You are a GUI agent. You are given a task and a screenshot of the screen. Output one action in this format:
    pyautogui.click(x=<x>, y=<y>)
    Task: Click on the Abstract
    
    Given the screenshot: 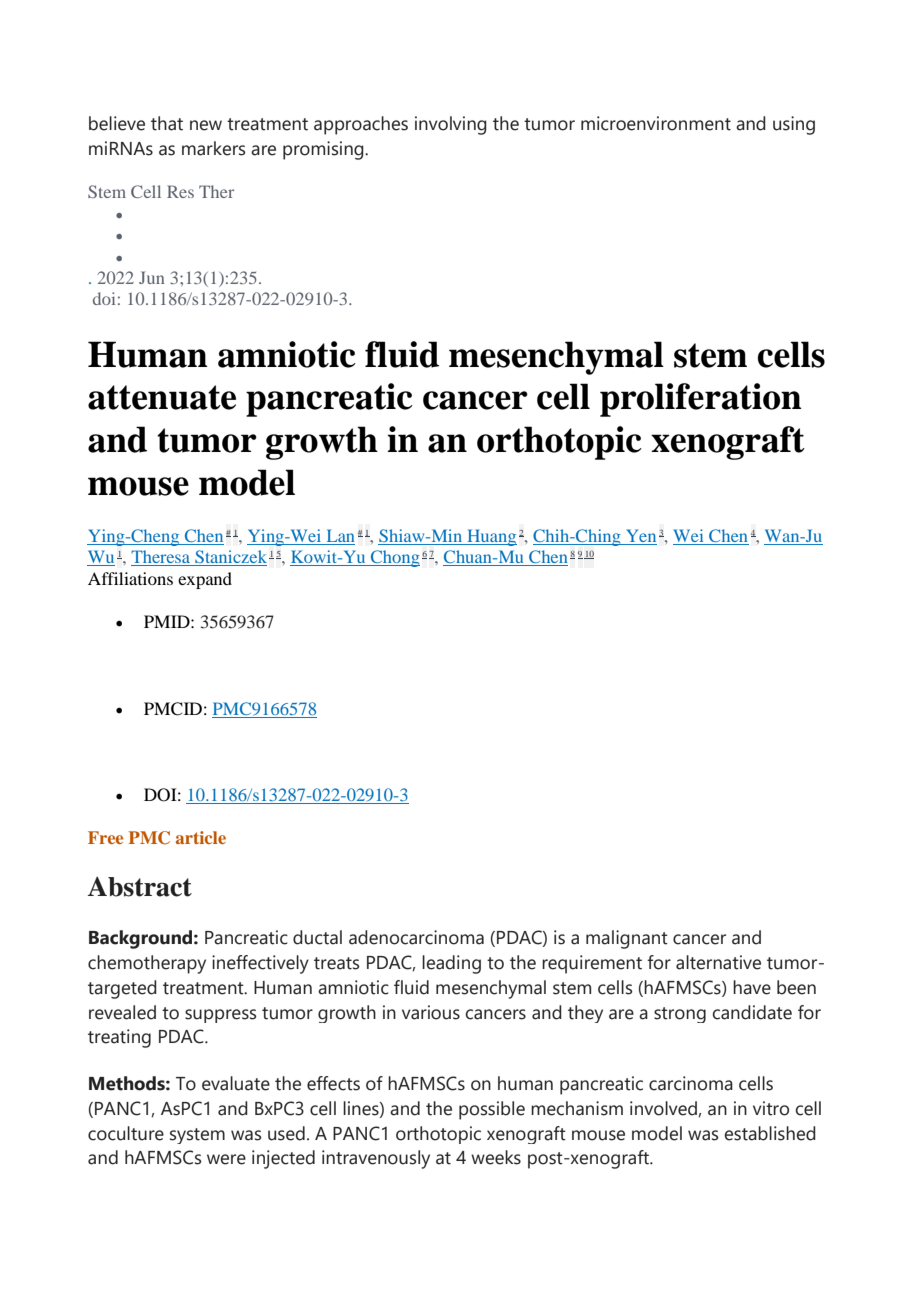 What is the action you would take?
    pyautogui.click(x=140, y=887)
